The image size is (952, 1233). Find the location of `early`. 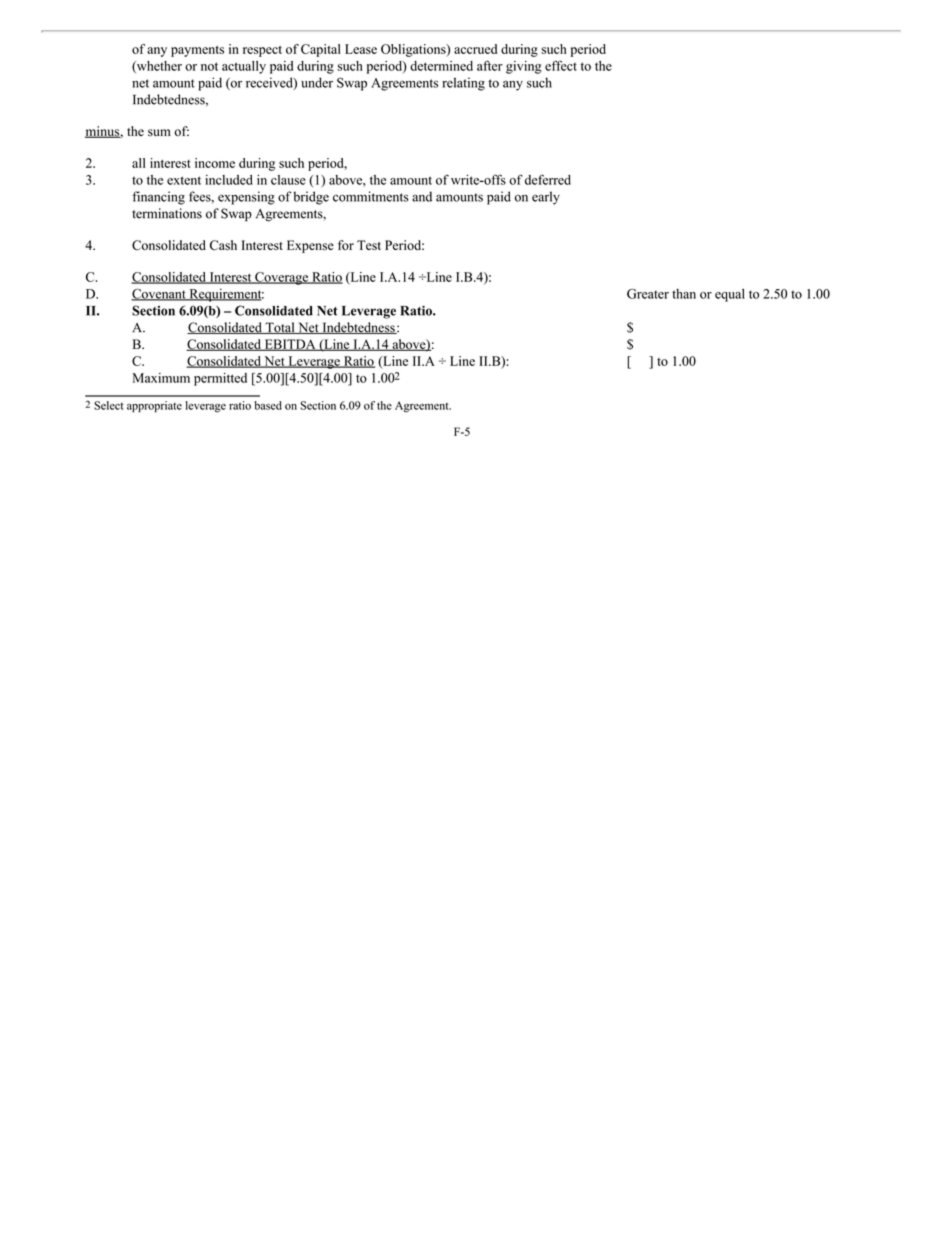

early is located at coordinates (546, 198).
